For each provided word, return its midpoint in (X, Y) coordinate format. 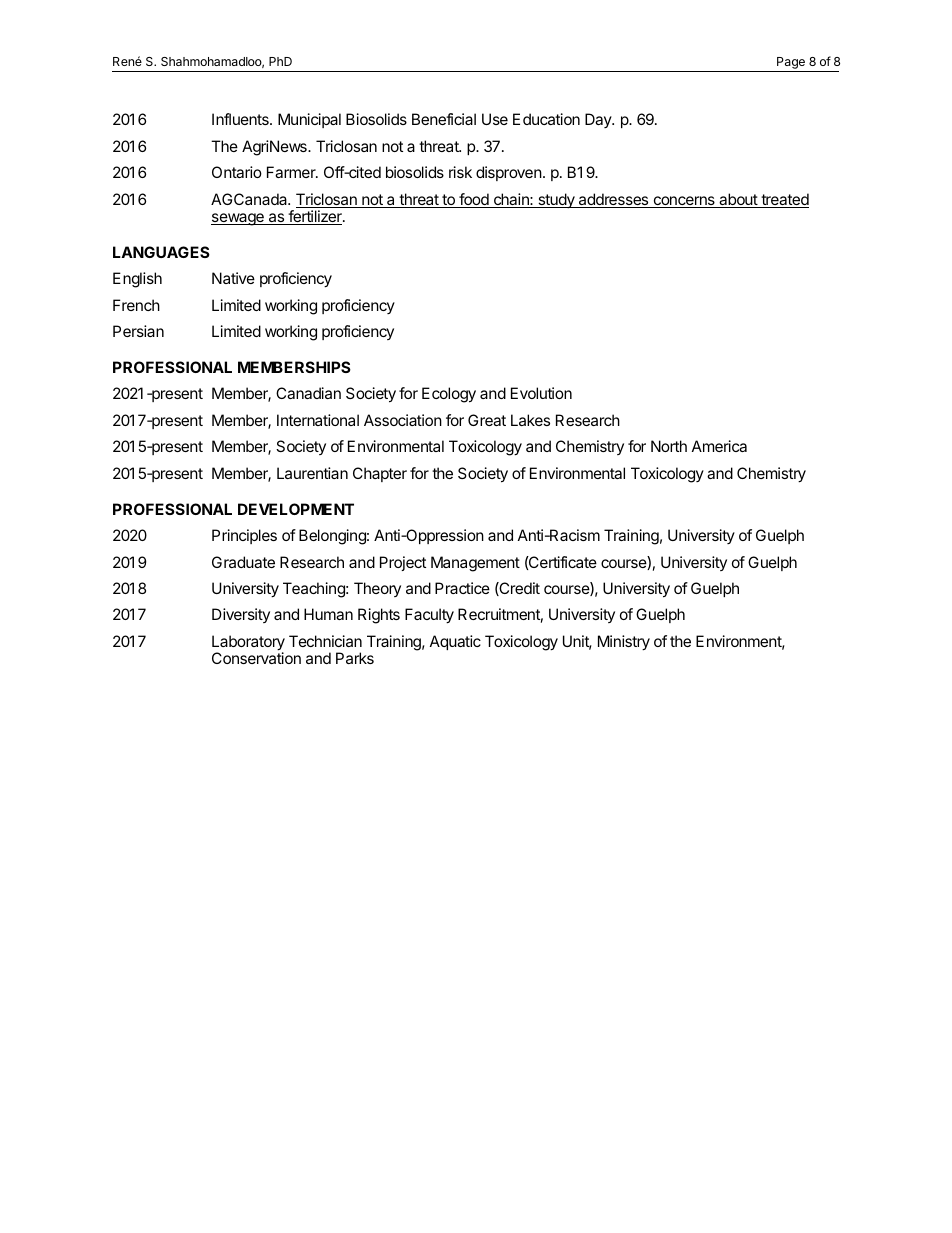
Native (233, 278)
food (474, 200)
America (719, 446)
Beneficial (444, 119)
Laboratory (248, 644)
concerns (684, 202)
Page (791, 64)
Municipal (309, 120)
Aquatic (455, 642)
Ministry (624, 643)
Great (487, 420)
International (318, 420)
